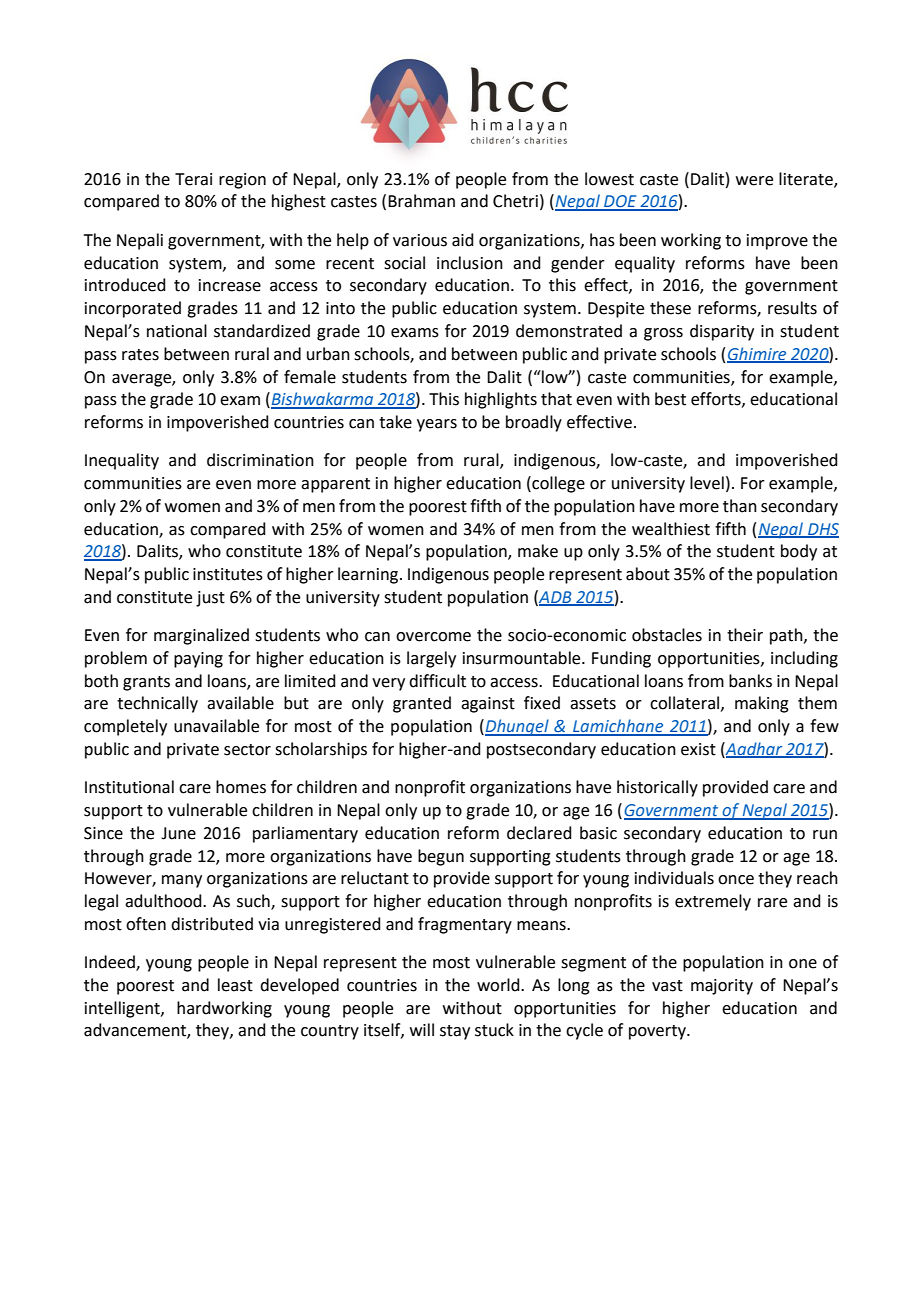 Image resolution: width=924 pixels, height=1308 pixels. I want to click on level, so click(707, 483).
